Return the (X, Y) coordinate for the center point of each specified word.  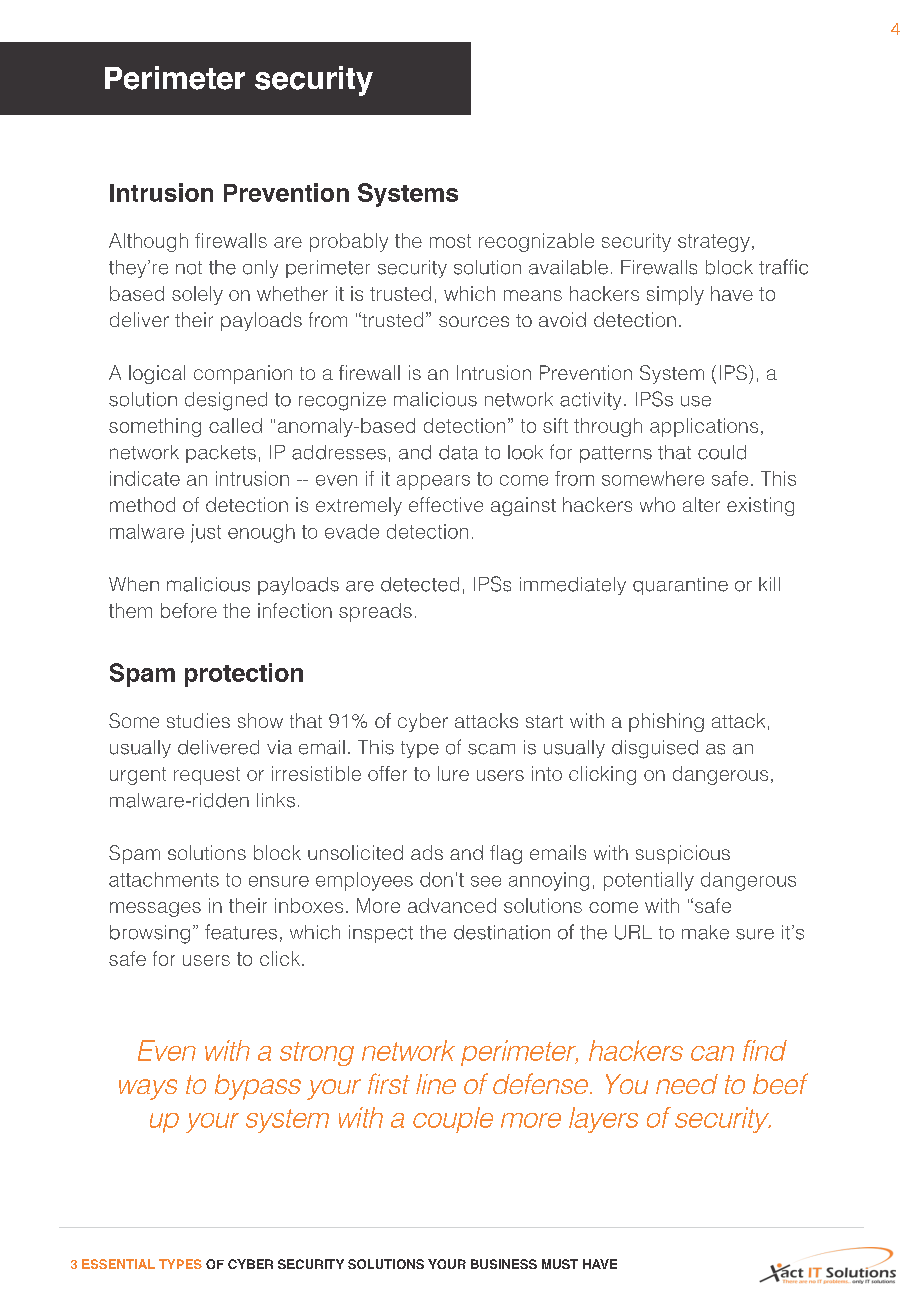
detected (420, 584)
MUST (560, 1264)
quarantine (680, 586)
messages (155, 909)
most (450, 241)
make (705, 932)
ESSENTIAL (118, 1264)
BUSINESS (504, 1264)
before (189, 610)
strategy (714, 243)
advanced (452, 905)
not (189, 268)
